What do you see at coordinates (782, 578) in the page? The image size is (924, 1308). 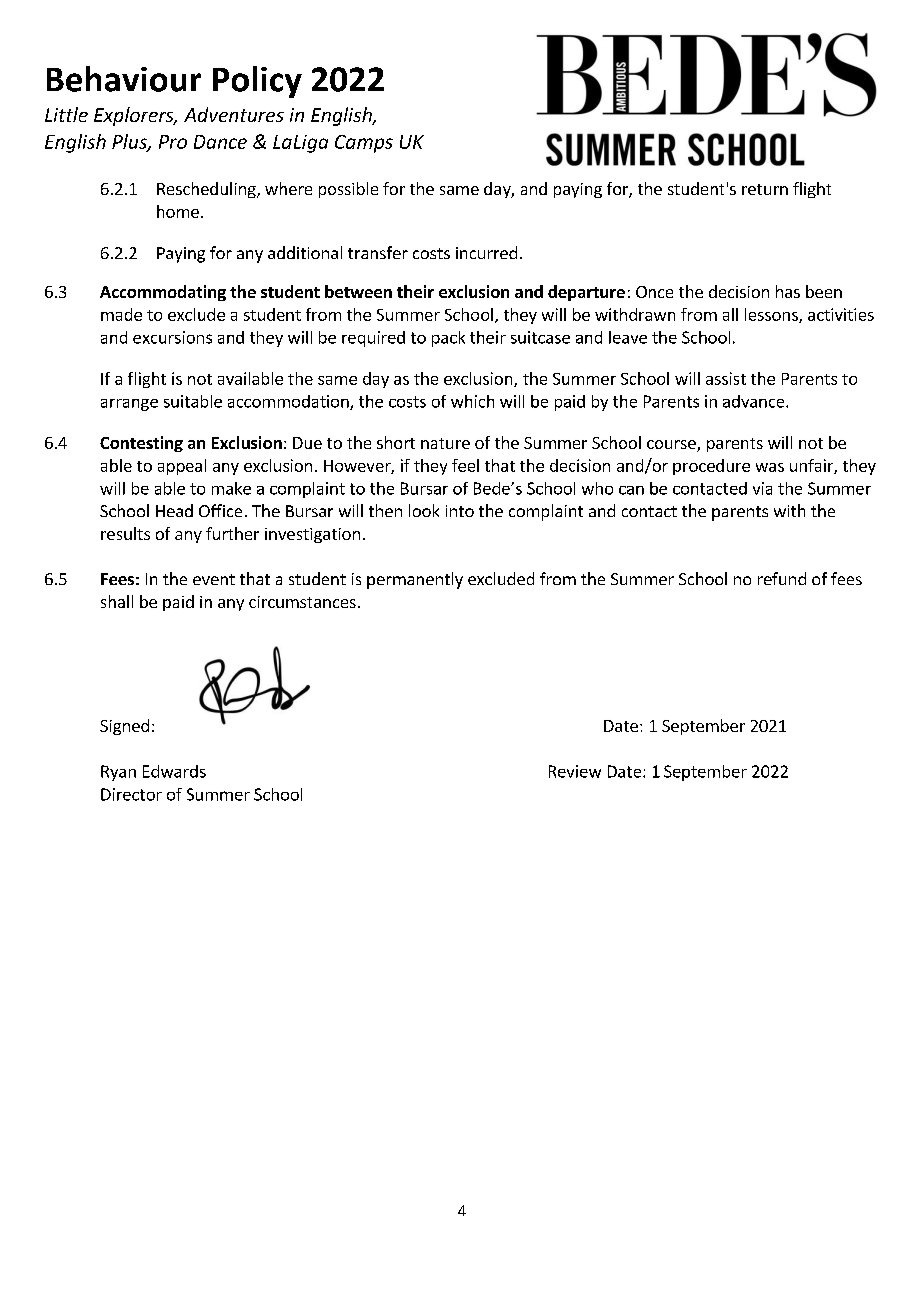 I see `refund` at bounding box center [782, 578].
